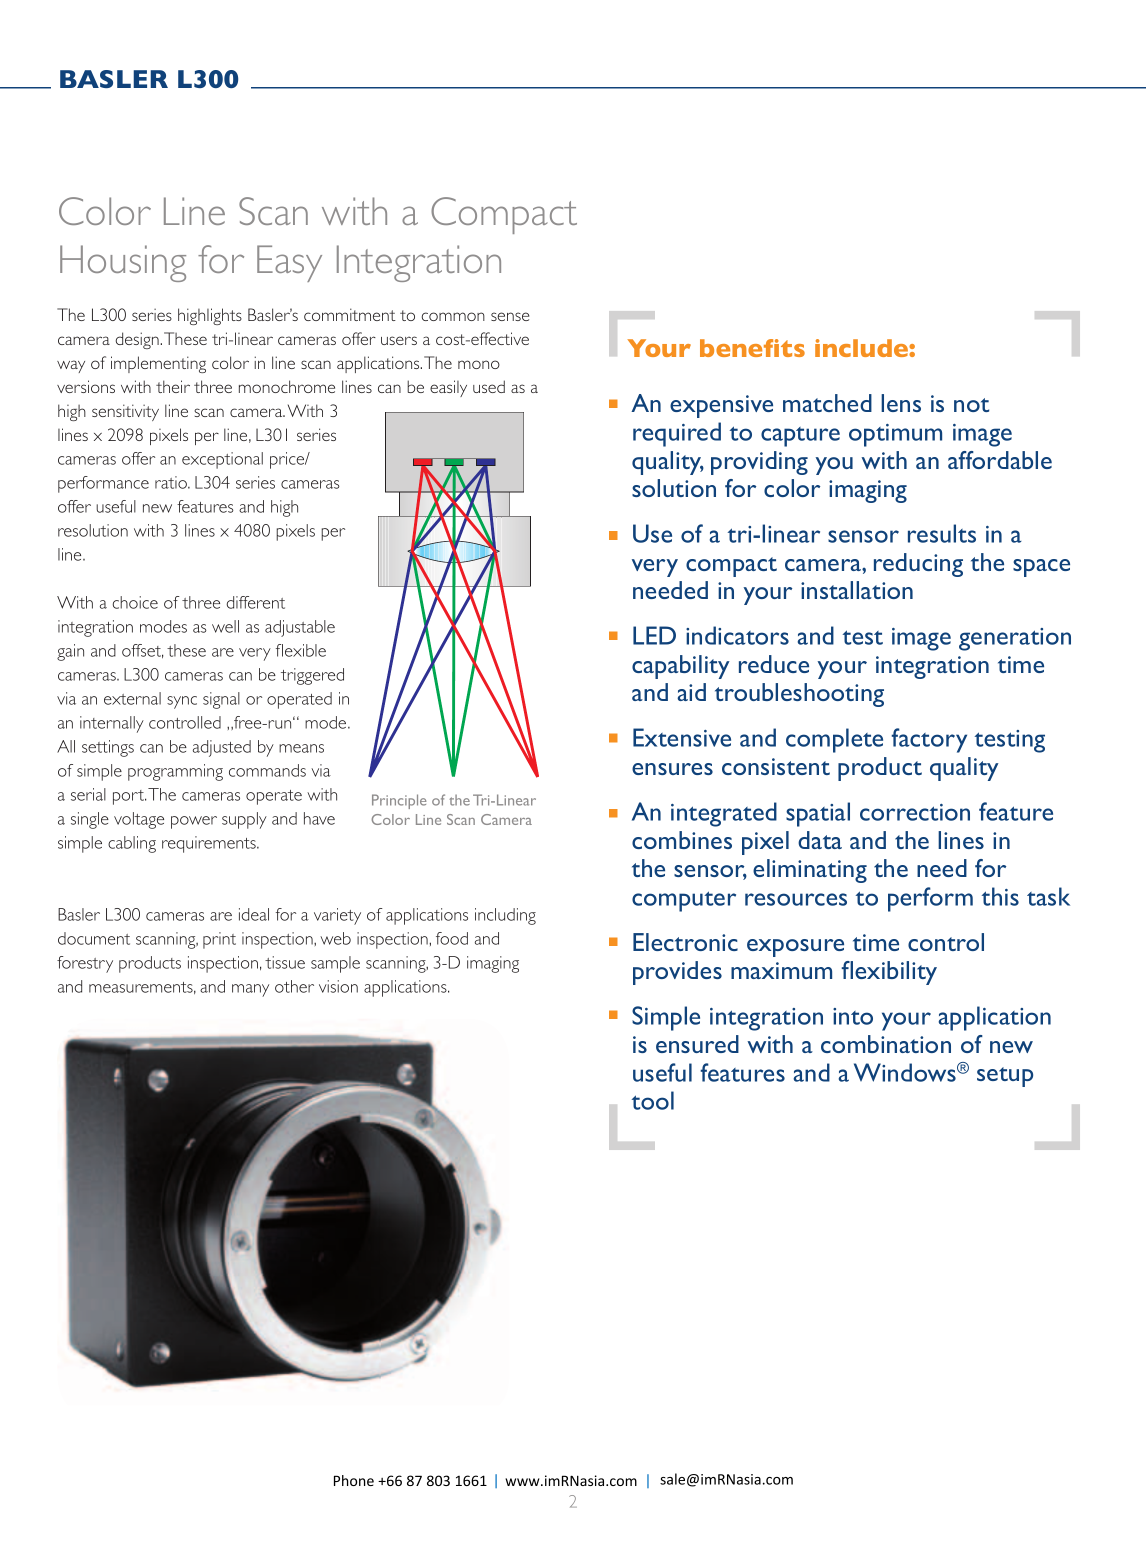 The height and width of the screenshot is (1547, 1146). What do you see at coordinates (1000, 896) in the screenshot?
I see `this` at bounding box center [1000, 896].
